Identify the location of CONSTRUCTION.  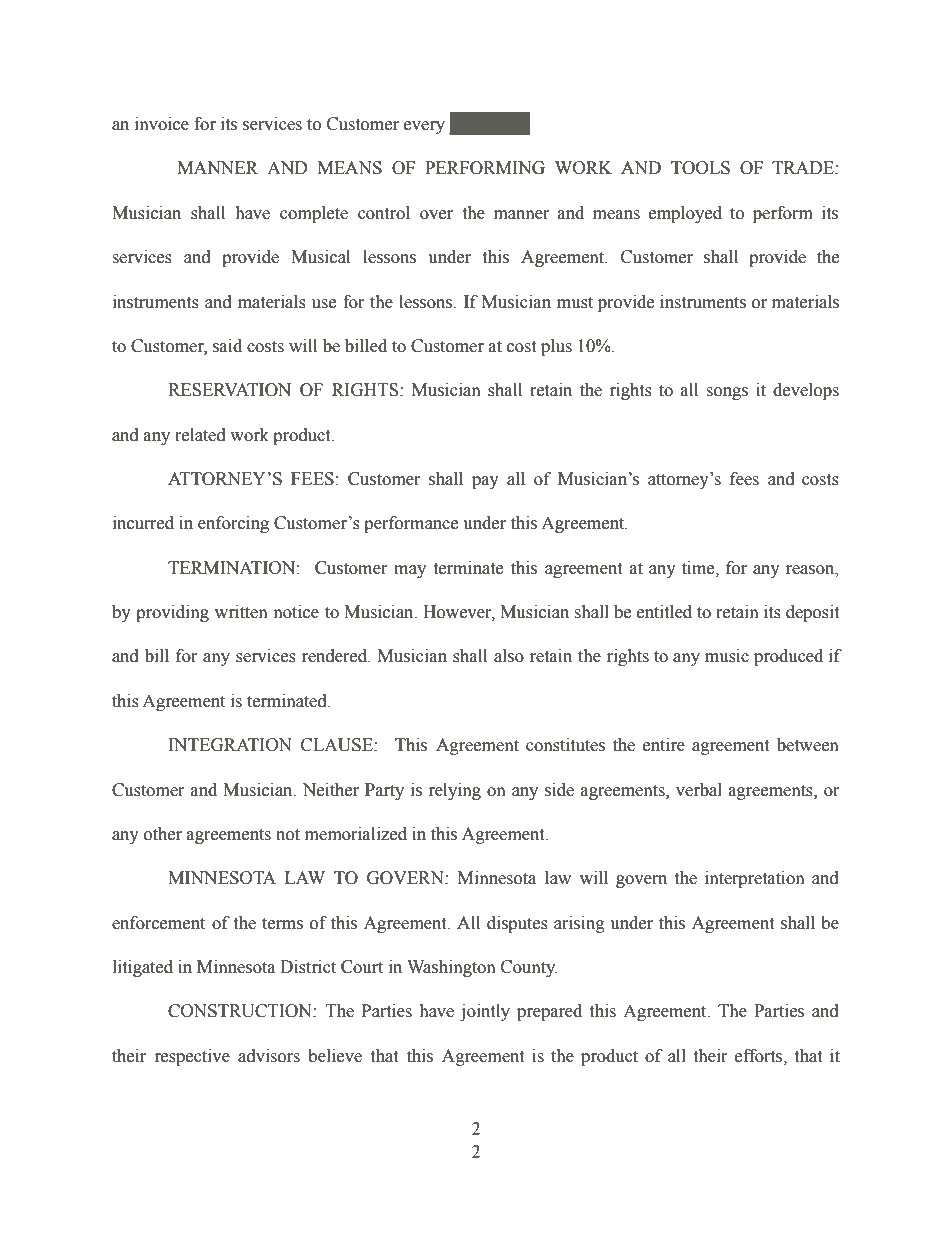
(241, 1011).
